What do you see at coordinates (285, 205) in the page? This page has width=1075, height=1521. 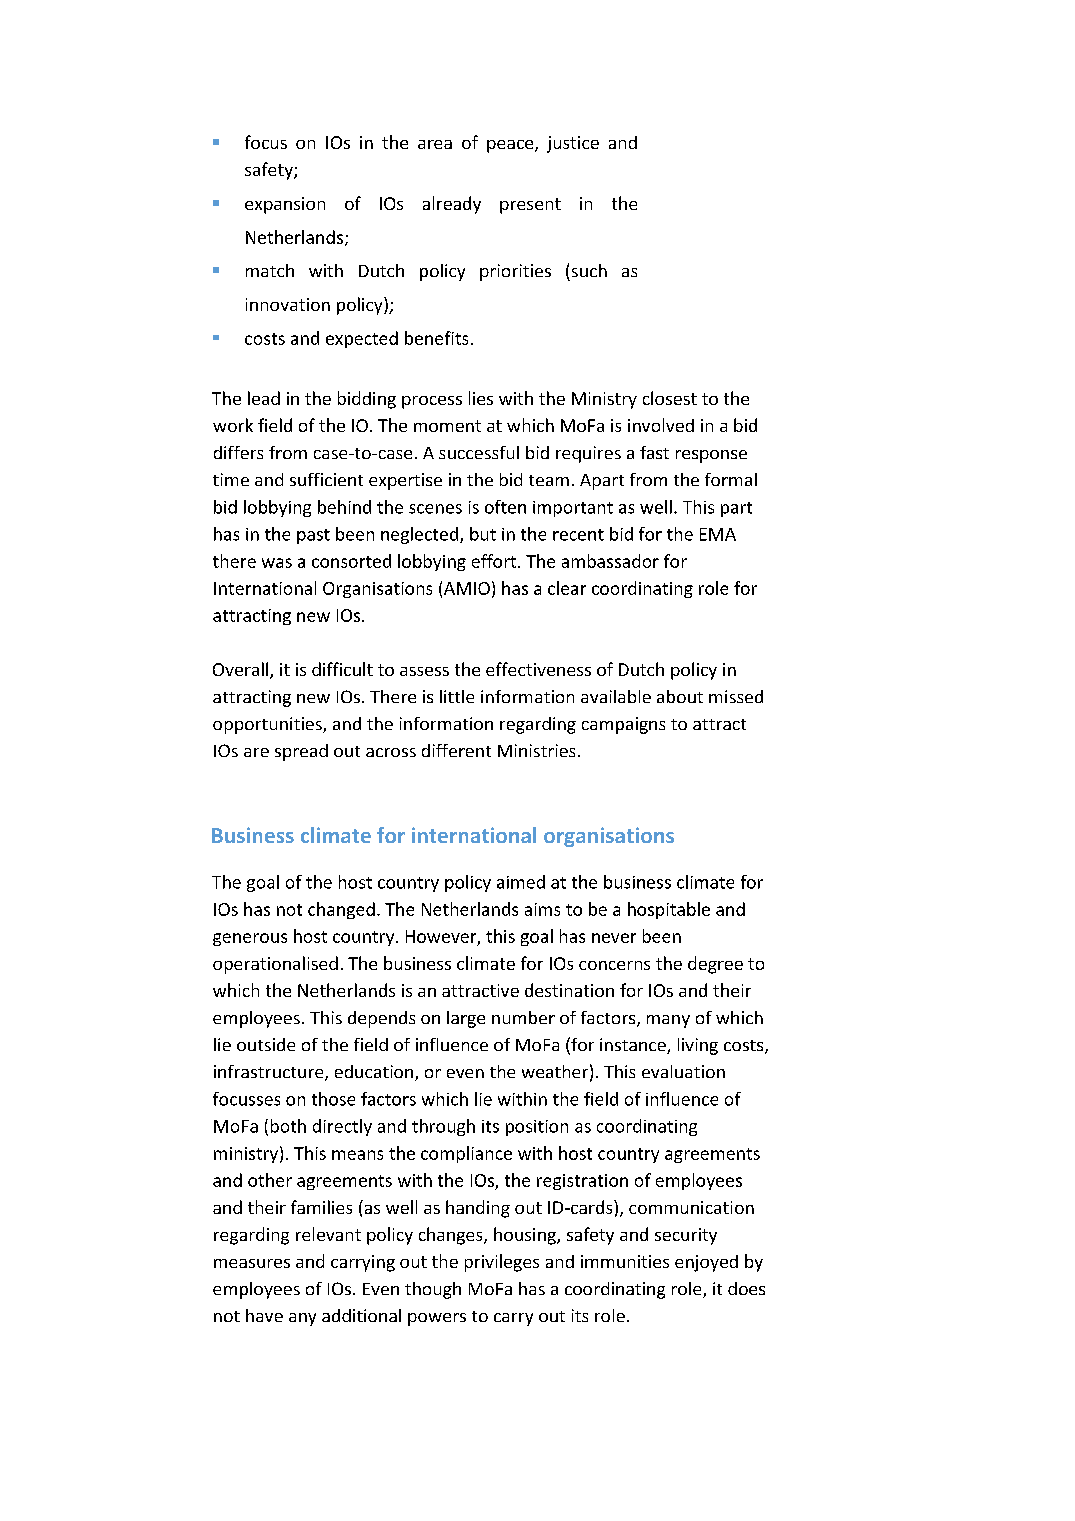 I see `expansion` at bounding box center [285, 205].
